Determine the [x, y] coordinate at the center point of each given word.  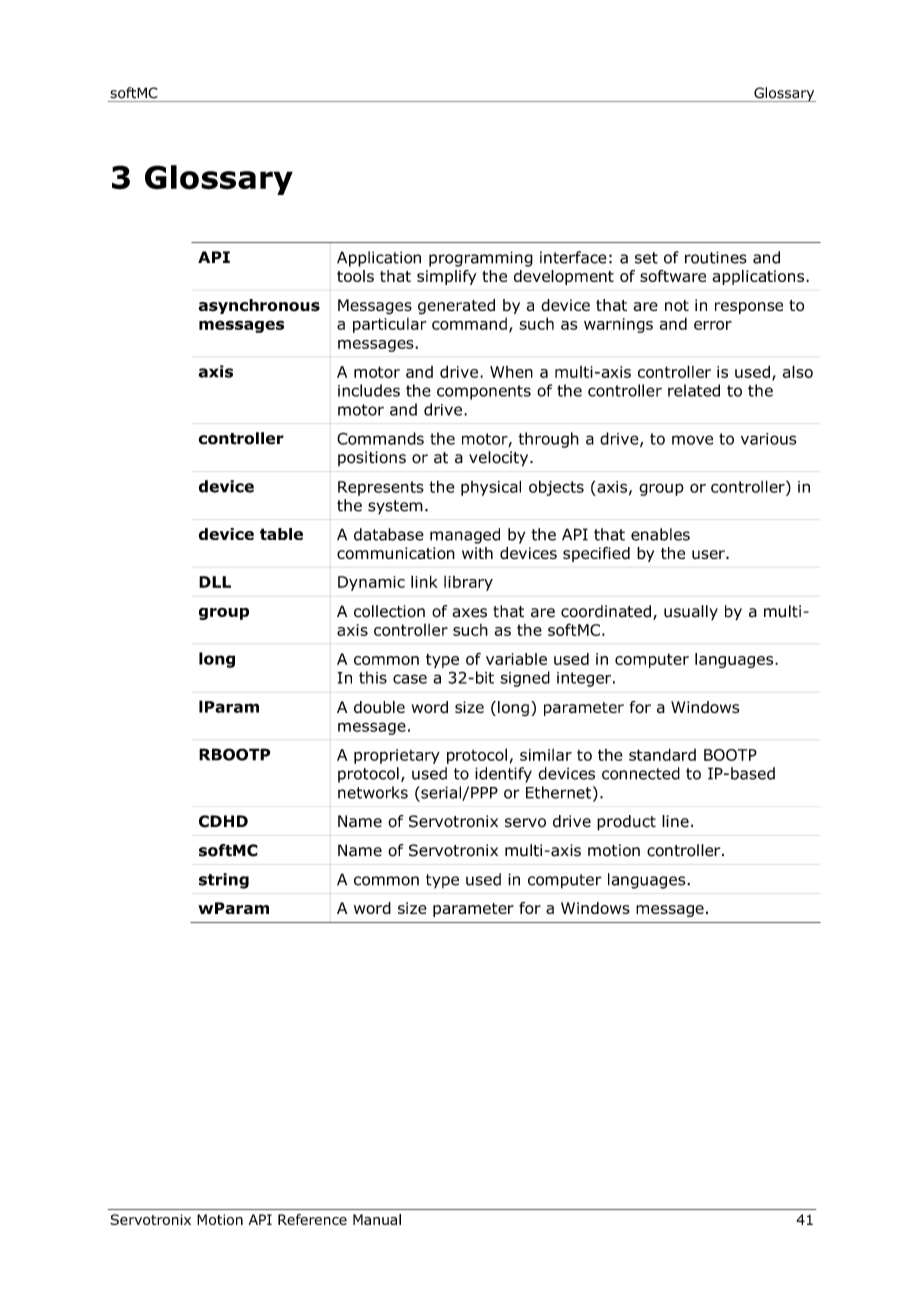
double [379, 707]
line [675, 821]
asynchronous [259, 306]
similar [546, 755]
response [749, 308]
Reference [312, 1219]
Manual [377, 1219]
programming [481, 259]
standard [662, 754]
